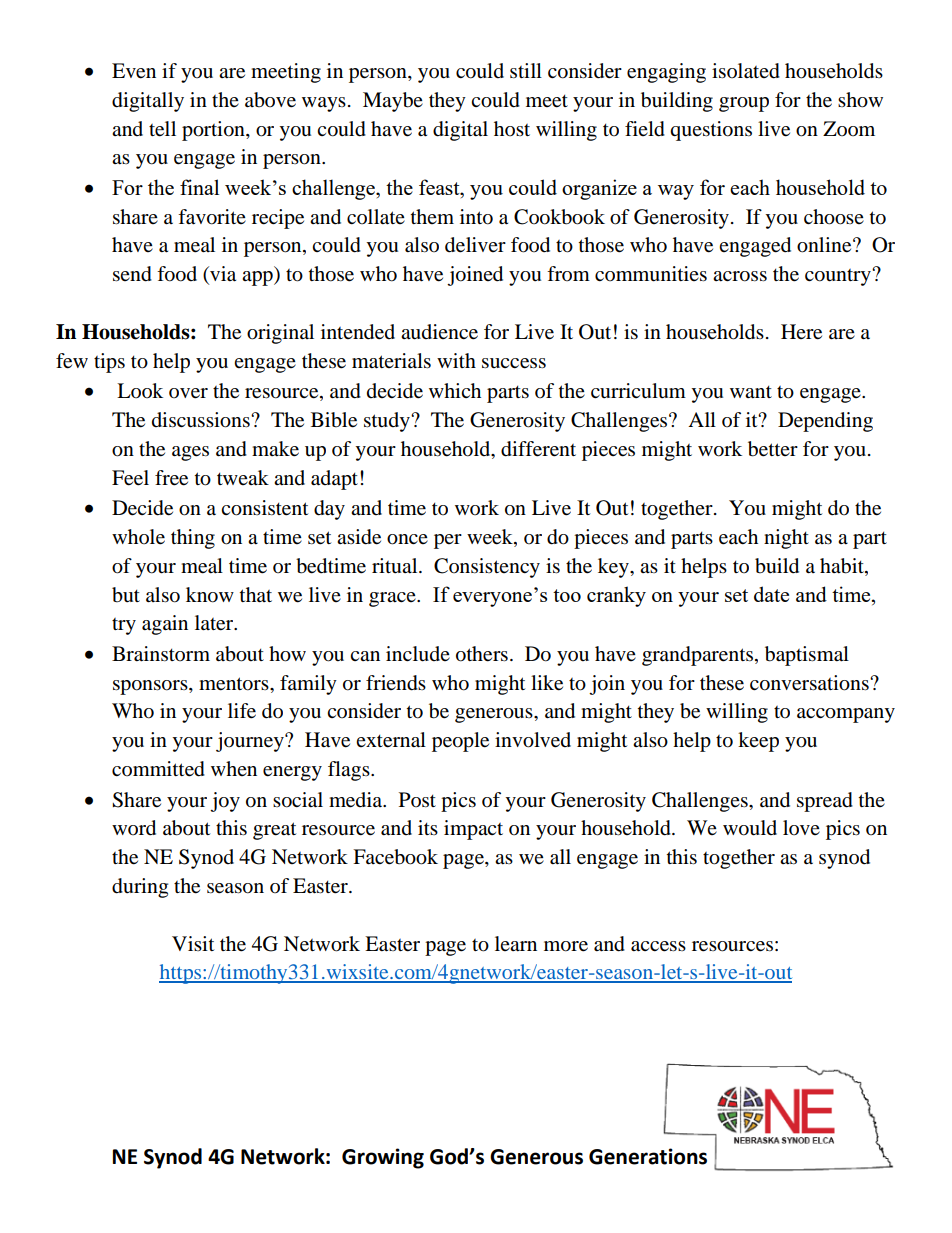 This page has height=1233, width=952. I want to click on again, so click(165, 625).
